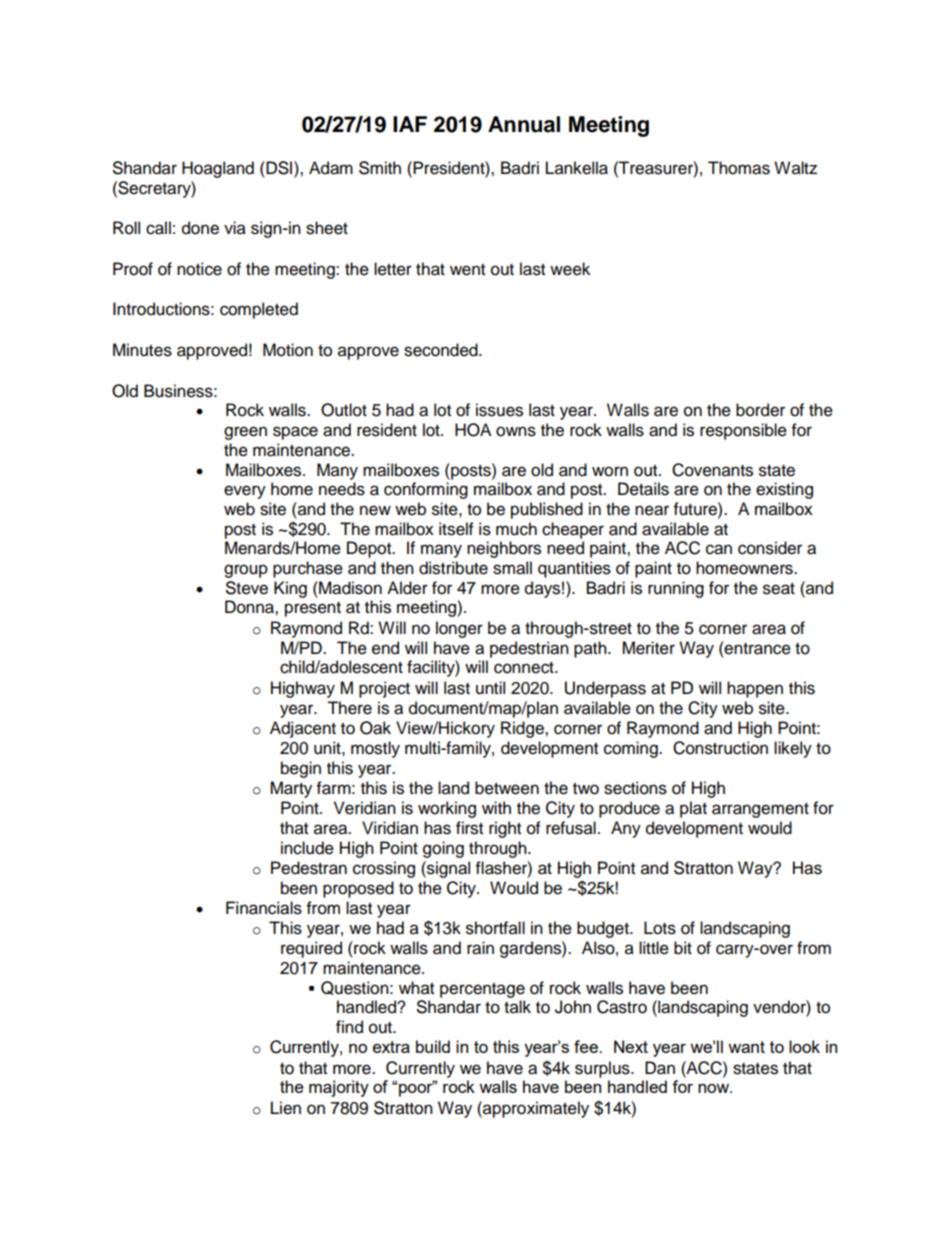 The height and width of the screenshot is (1233, 952). What do you see at coordinates (426, 490) in the screenshot?
I see `conforming` at bounding box center [426, 490].
